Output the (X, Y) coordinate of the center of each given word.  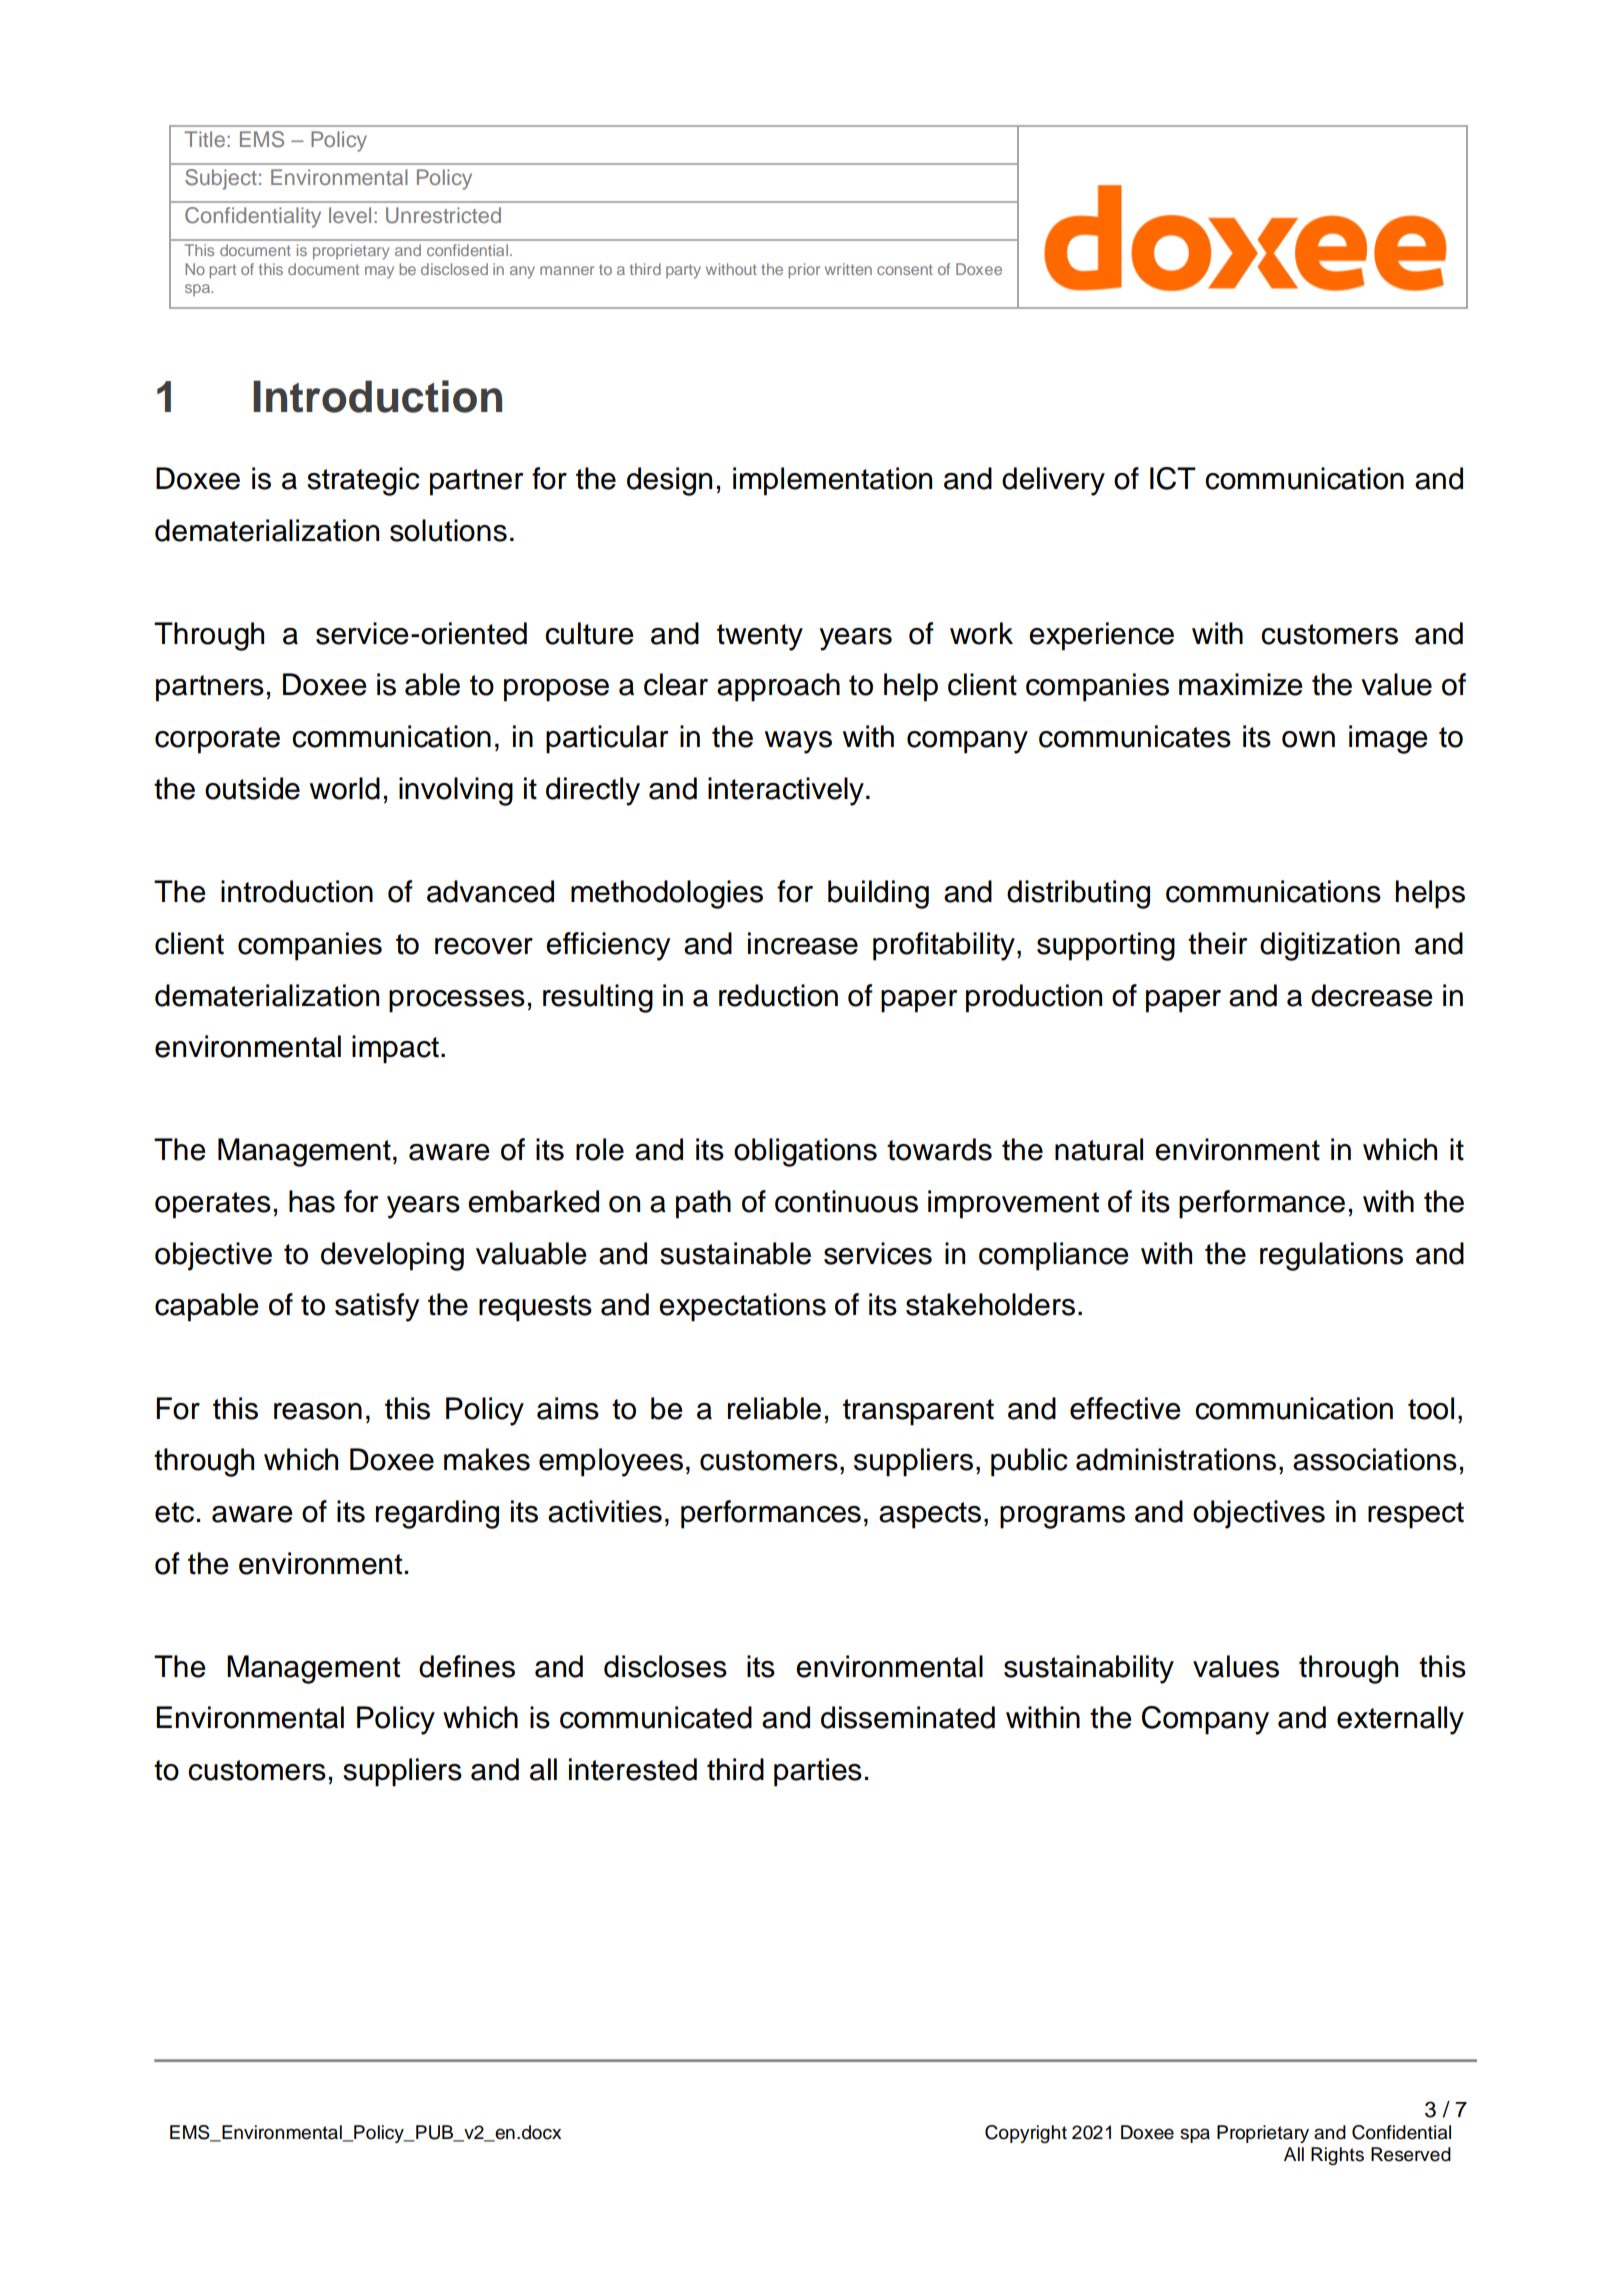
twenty (760, 637)
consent (905, 269)
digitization (1330, 946)
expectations (742, 1307)
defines (467, 1666)
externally (1400, 1720)
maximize (1241, 684)
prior (804, 270)
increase (803, 943)
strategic (363, 481)
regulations (1331, 1256)
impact (395, 1049)
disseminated (908, 1717)
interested (633, 1769)
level (350, 215)
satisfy (377, 1307)
